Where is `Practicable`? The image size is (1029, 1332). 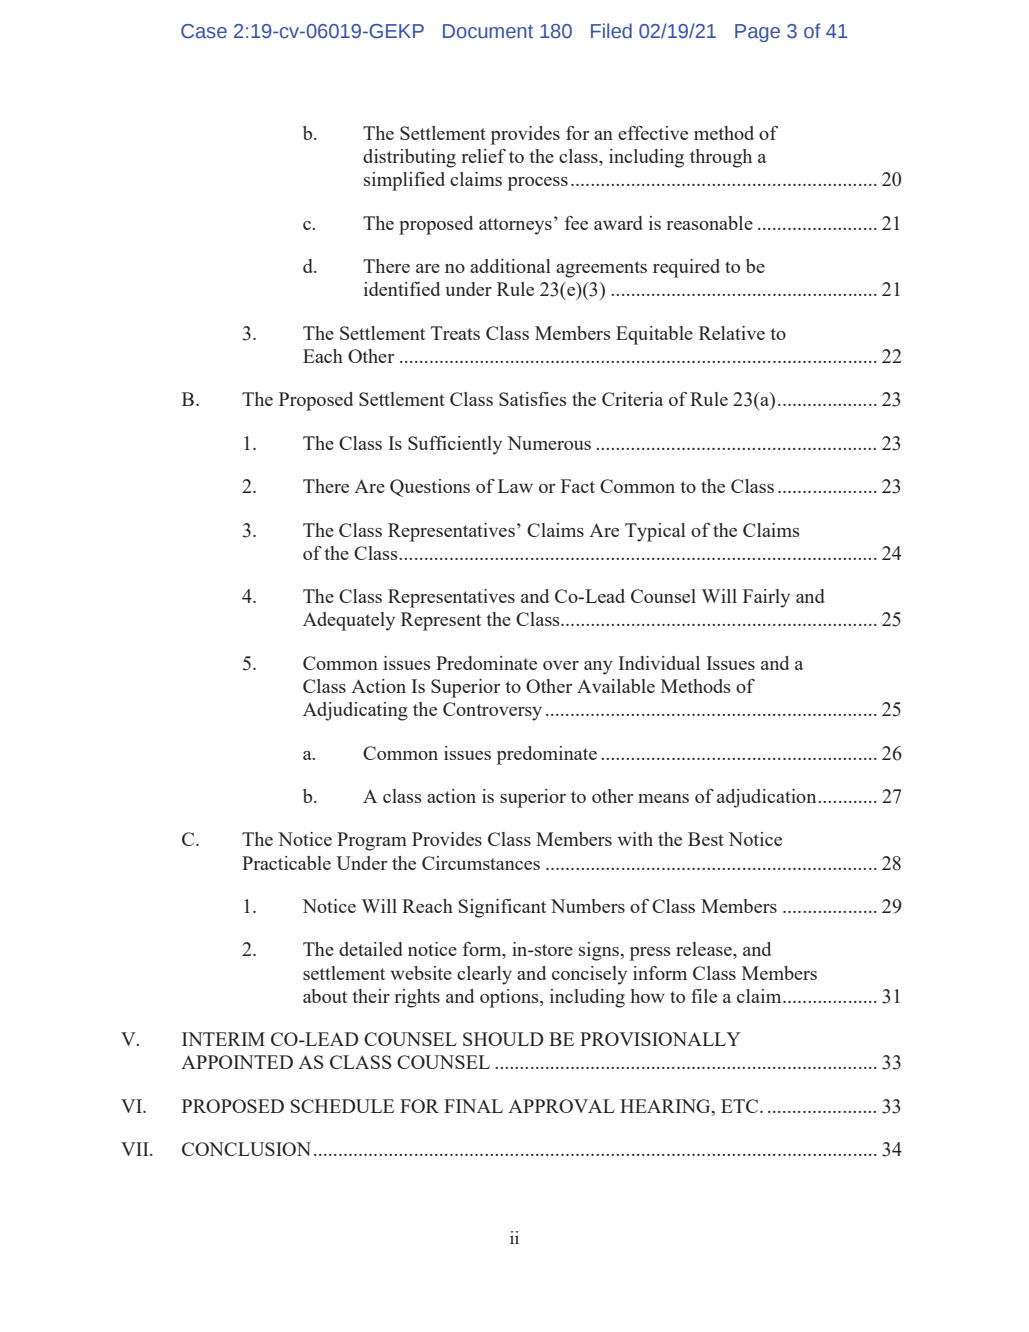 Practicable is located at coordinates (286, 863).
